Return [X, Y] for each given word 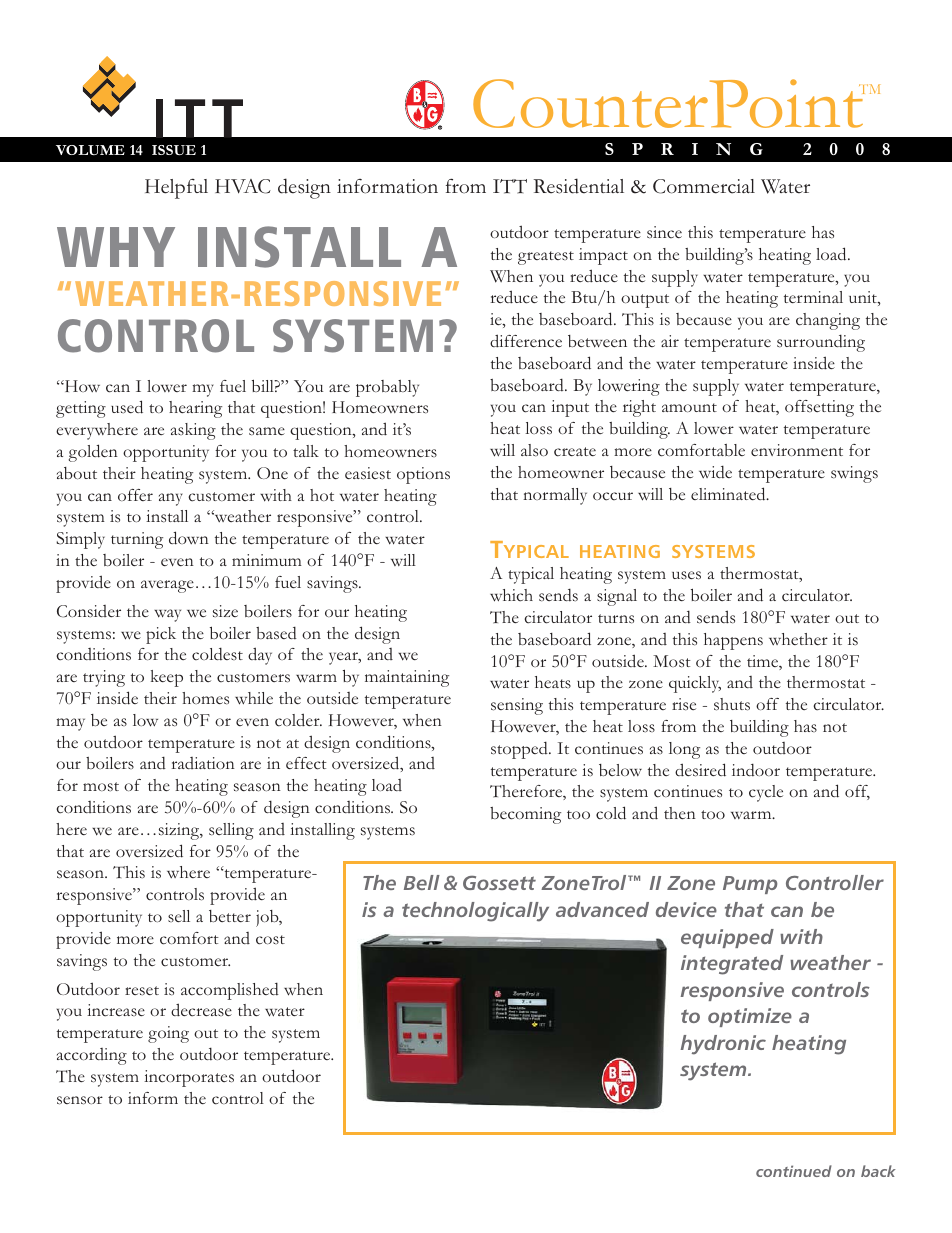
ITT [510, 186]
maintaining [407, 678]
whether [798, 639]
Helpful [176, 189]
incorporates [189, 1078]
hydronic [723, 1045]
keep [167, 678]
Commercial [704, 186]
